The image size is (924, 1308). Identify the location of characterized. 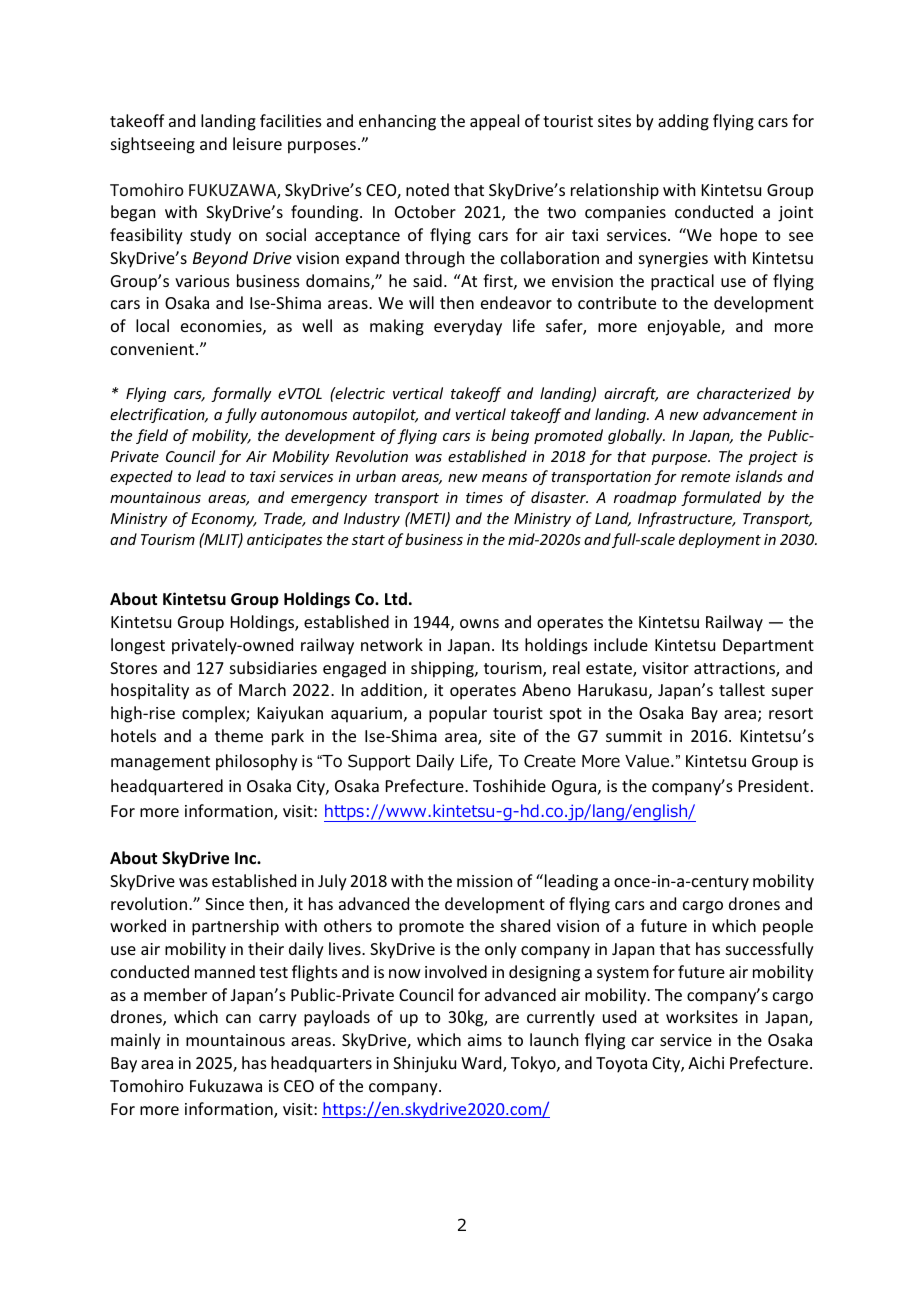
(744, 393).
